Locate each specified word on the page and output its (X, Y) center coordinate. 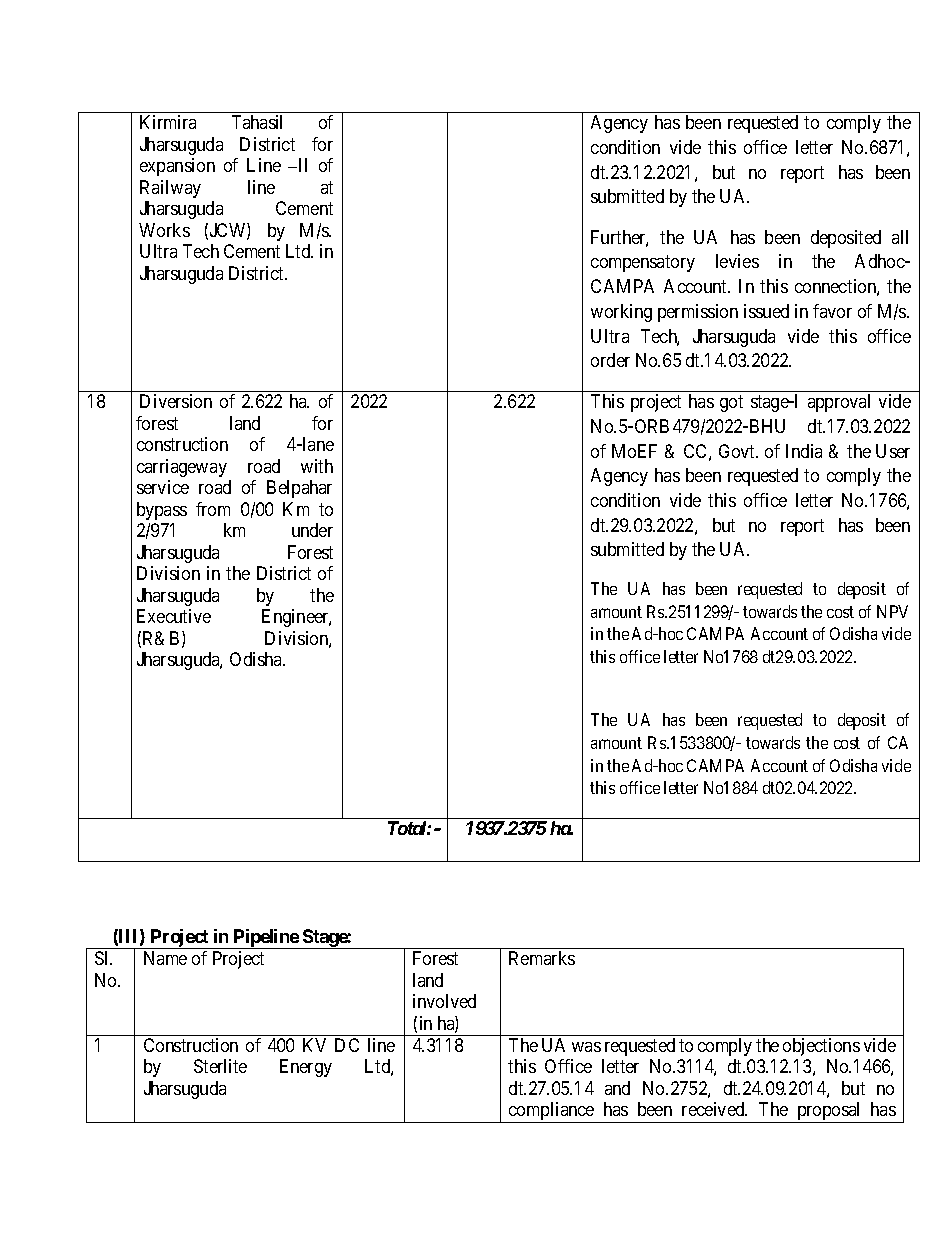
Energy (306, 1068)
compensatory (643, 263)
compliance (551, 1112)
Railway (170, 189)
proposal (829, 1112)
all (900, 237)
